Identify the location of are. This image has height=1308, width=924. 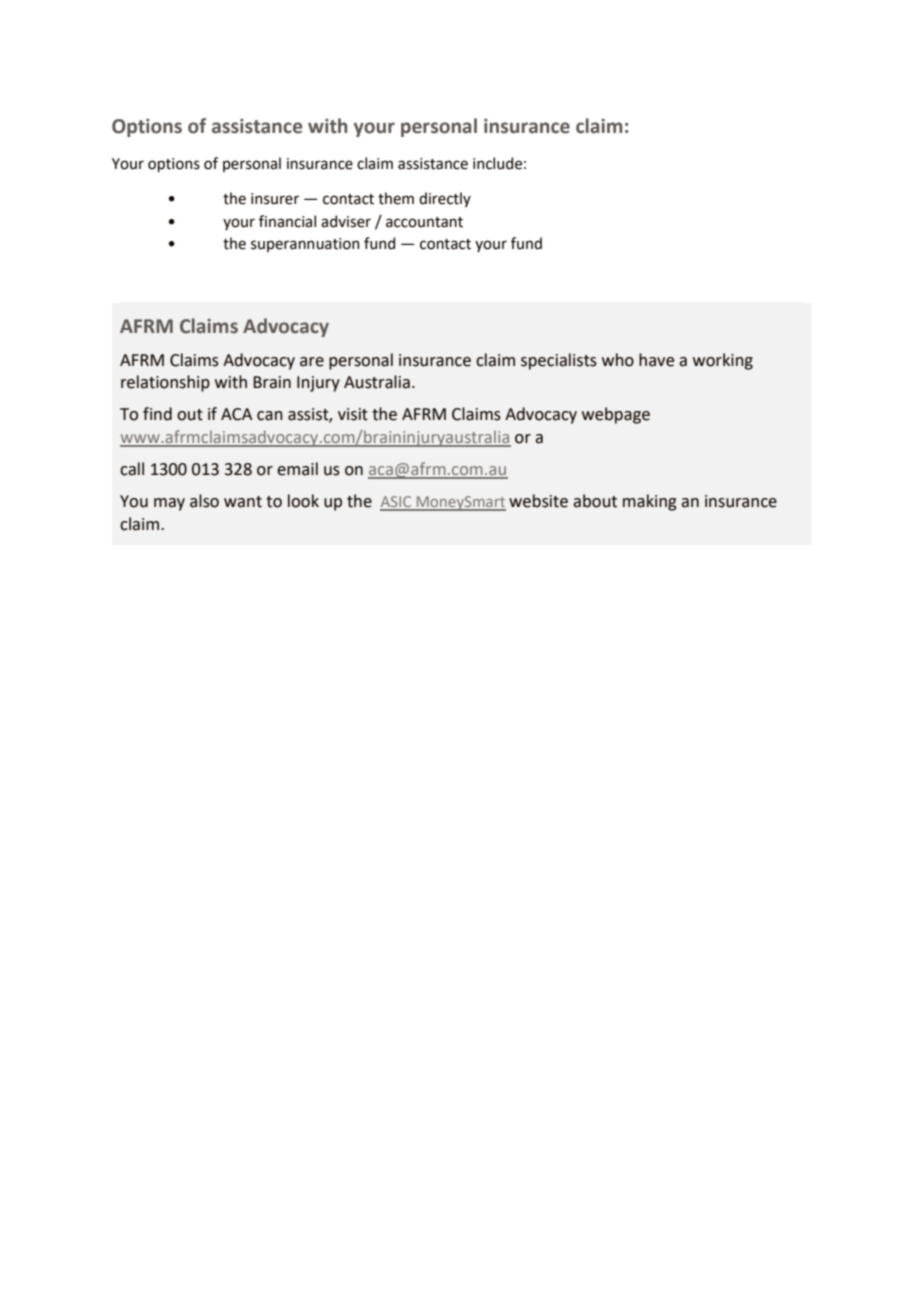
(312, 362).
